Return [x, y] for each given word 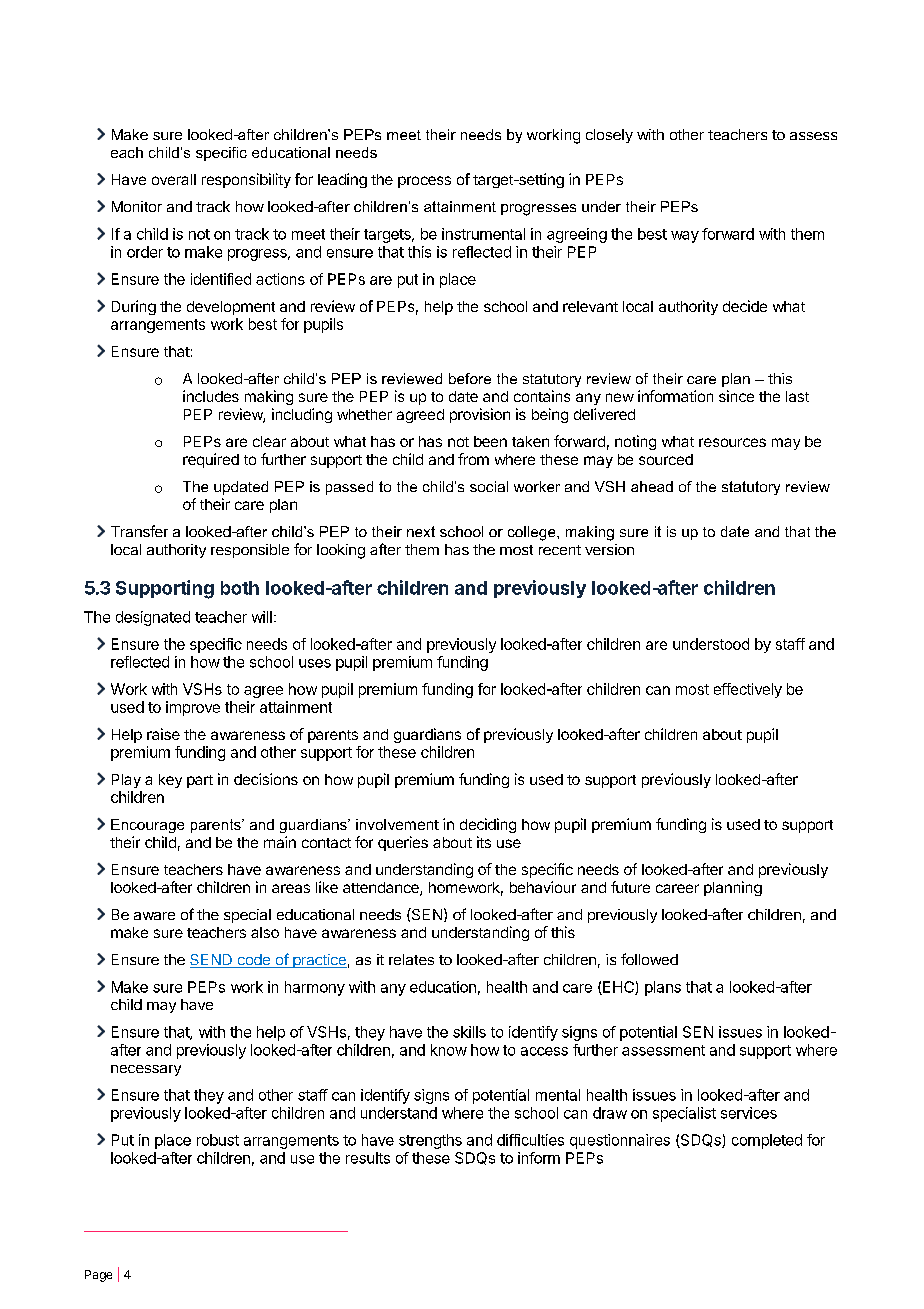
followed [649, 959]
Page [98, 1276]
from [473, 459]
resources [732, 442]
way [685, 237]
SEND [212, 961]
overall [174, 179]
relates [411, 959]
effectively [748, 690]
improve [193, 708]
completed [767, 1141]
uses [315, 663]
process [424, 182]
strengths [430, 1141]
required [211, 460]
